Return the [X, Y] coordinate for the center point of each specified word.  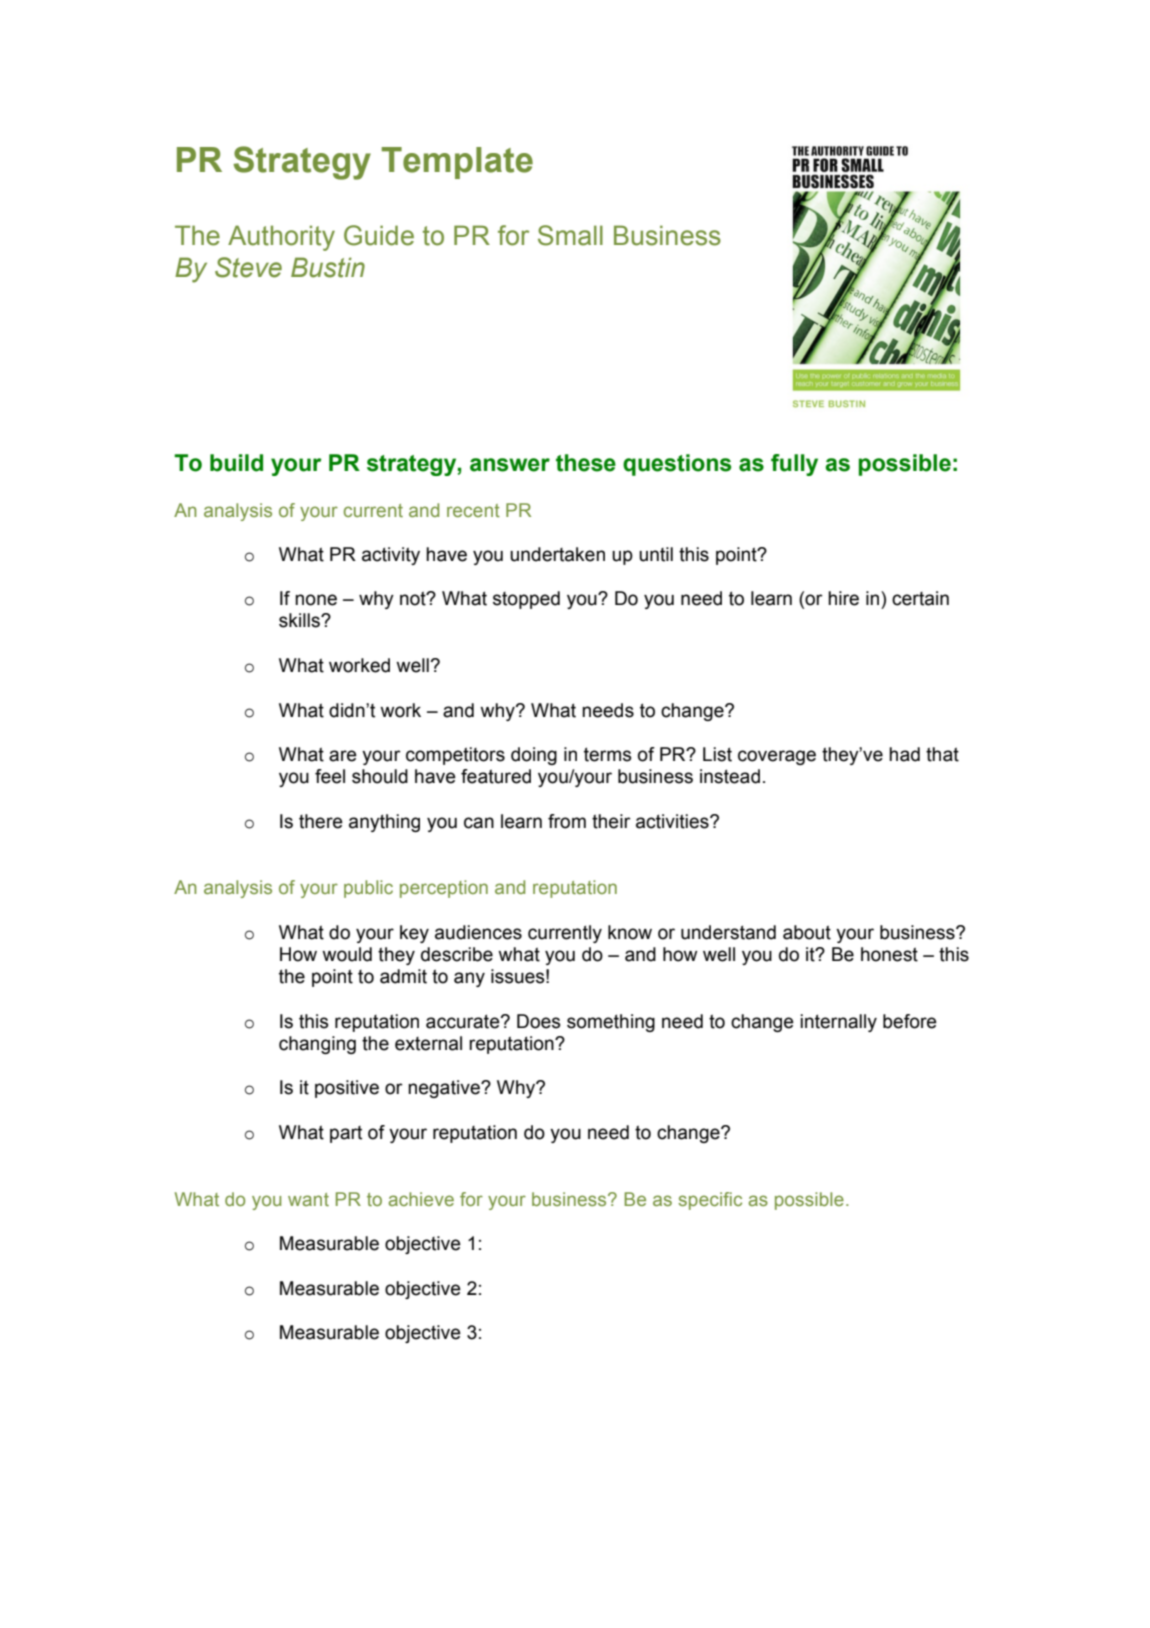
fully [794, 465]
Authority [281, 238]
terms [607, 754]
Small [570, 235]
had [904, 754]
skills [300, 620]
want [308, 1199]
